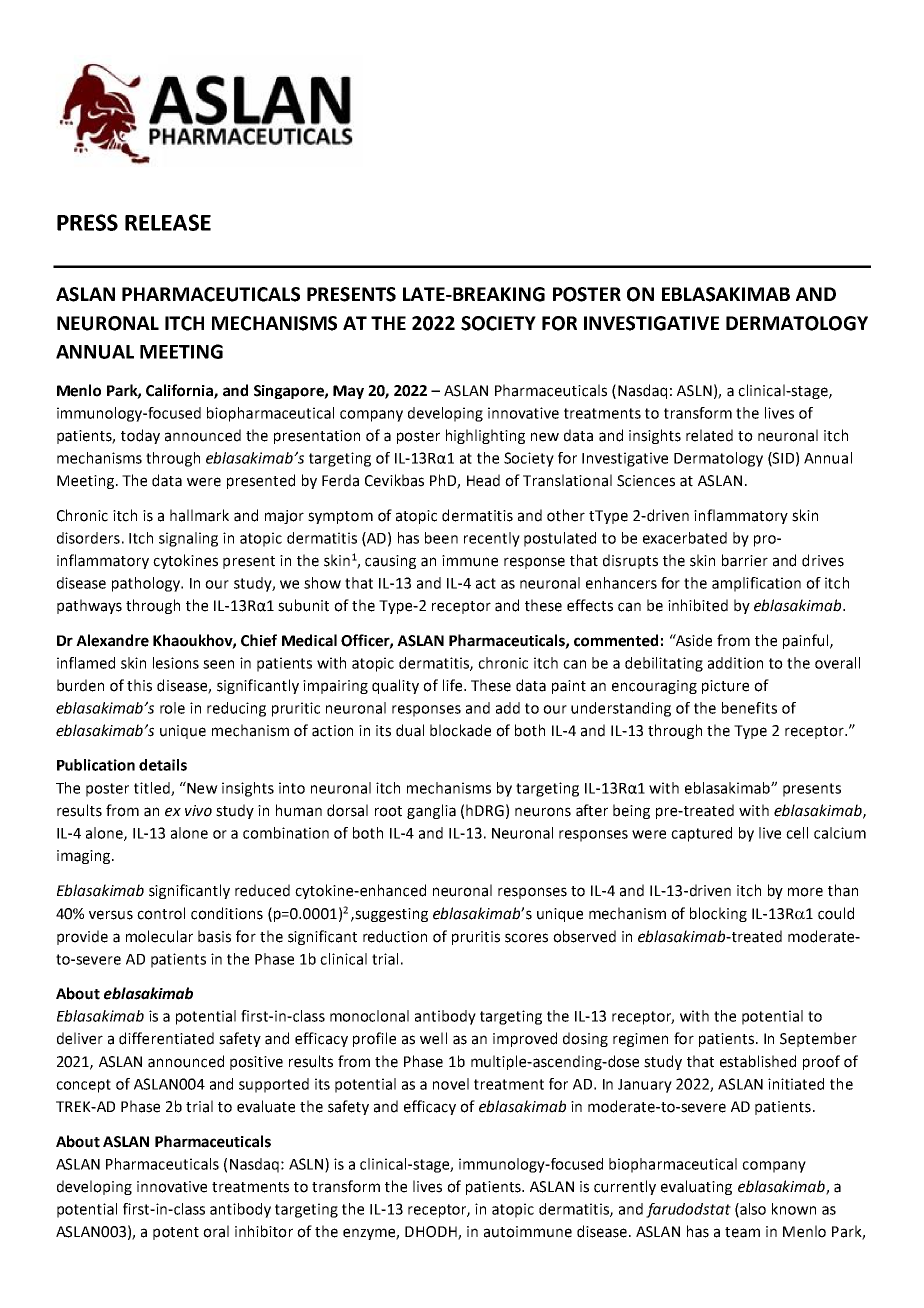 The height and width of the page is (1308, 924). What do you see at coordinates (216, 1231) in the page?
I see `oral` at bounding box center [216, 1231].
